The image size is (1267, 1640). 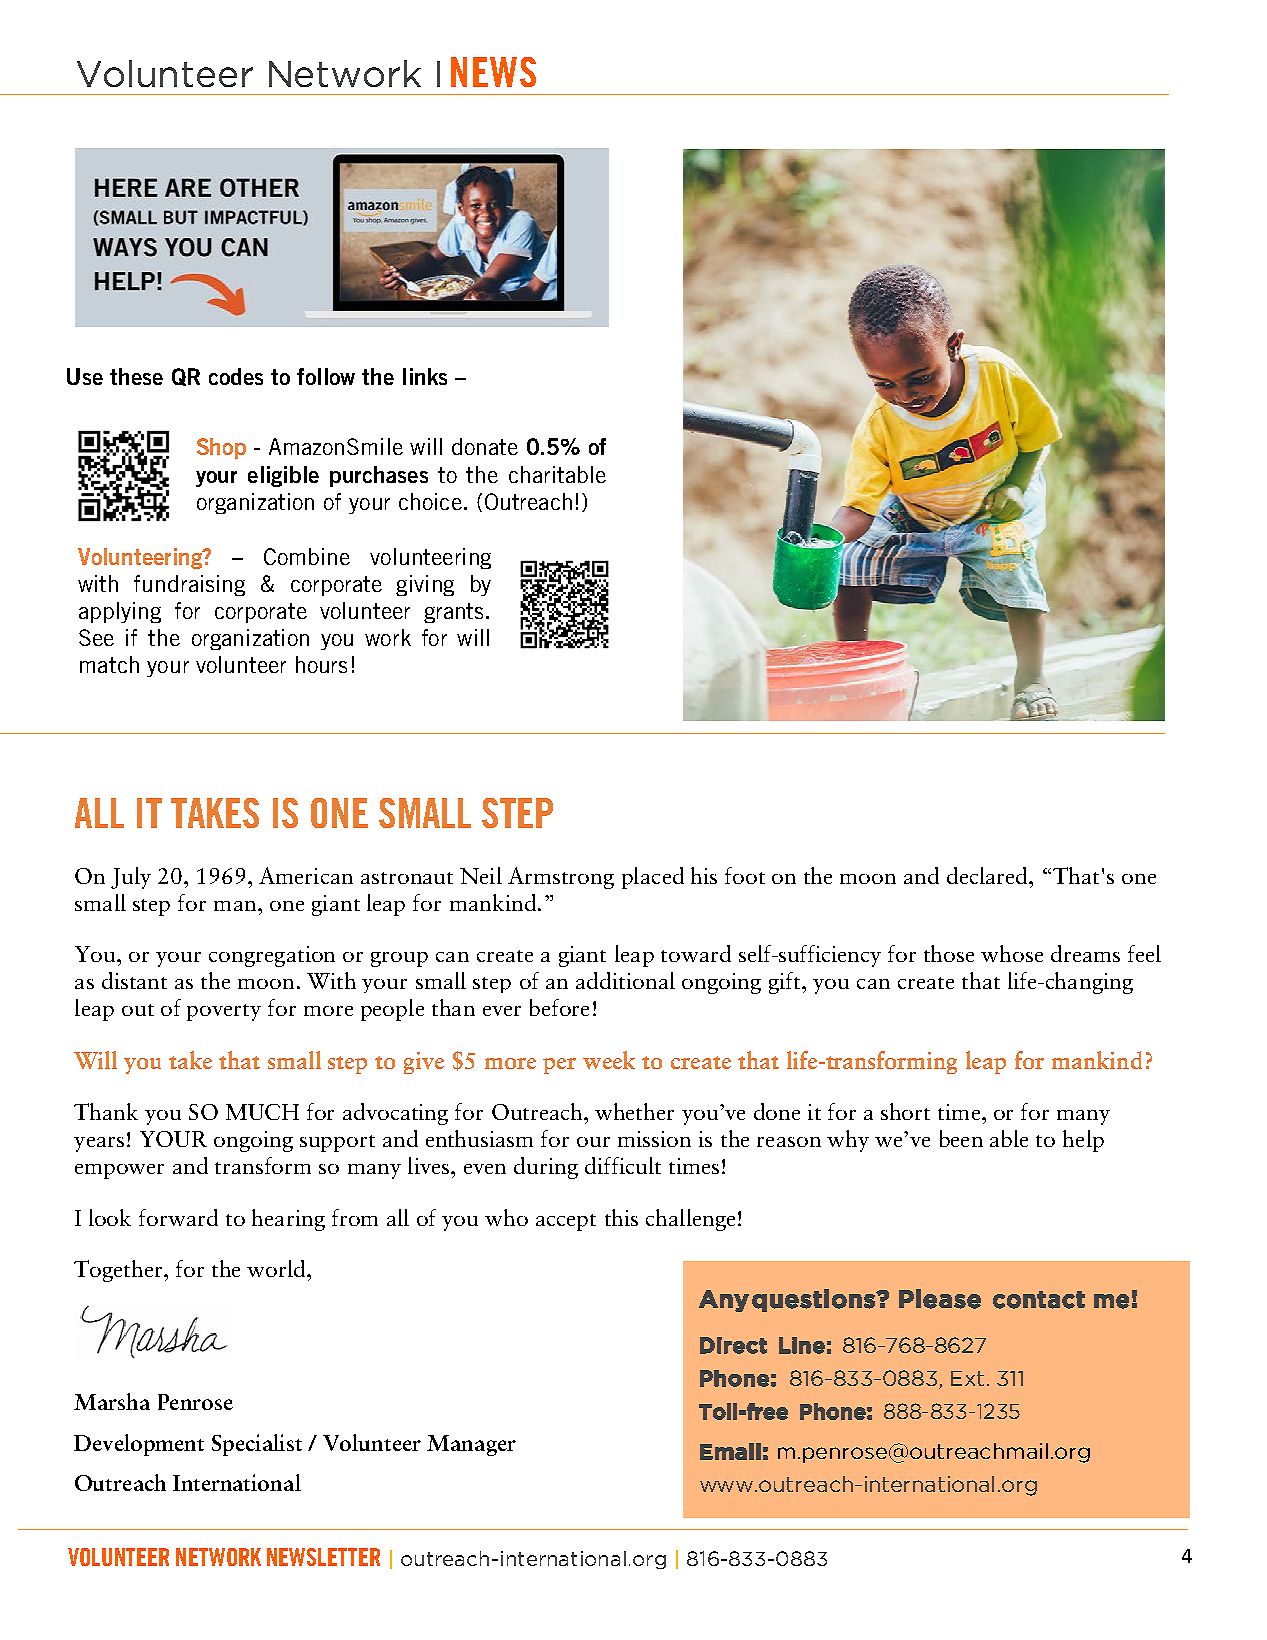 What do you see at coordinates (961, 1138) in the screenshot?
I see `been` at bounding box center [961, 1138].
